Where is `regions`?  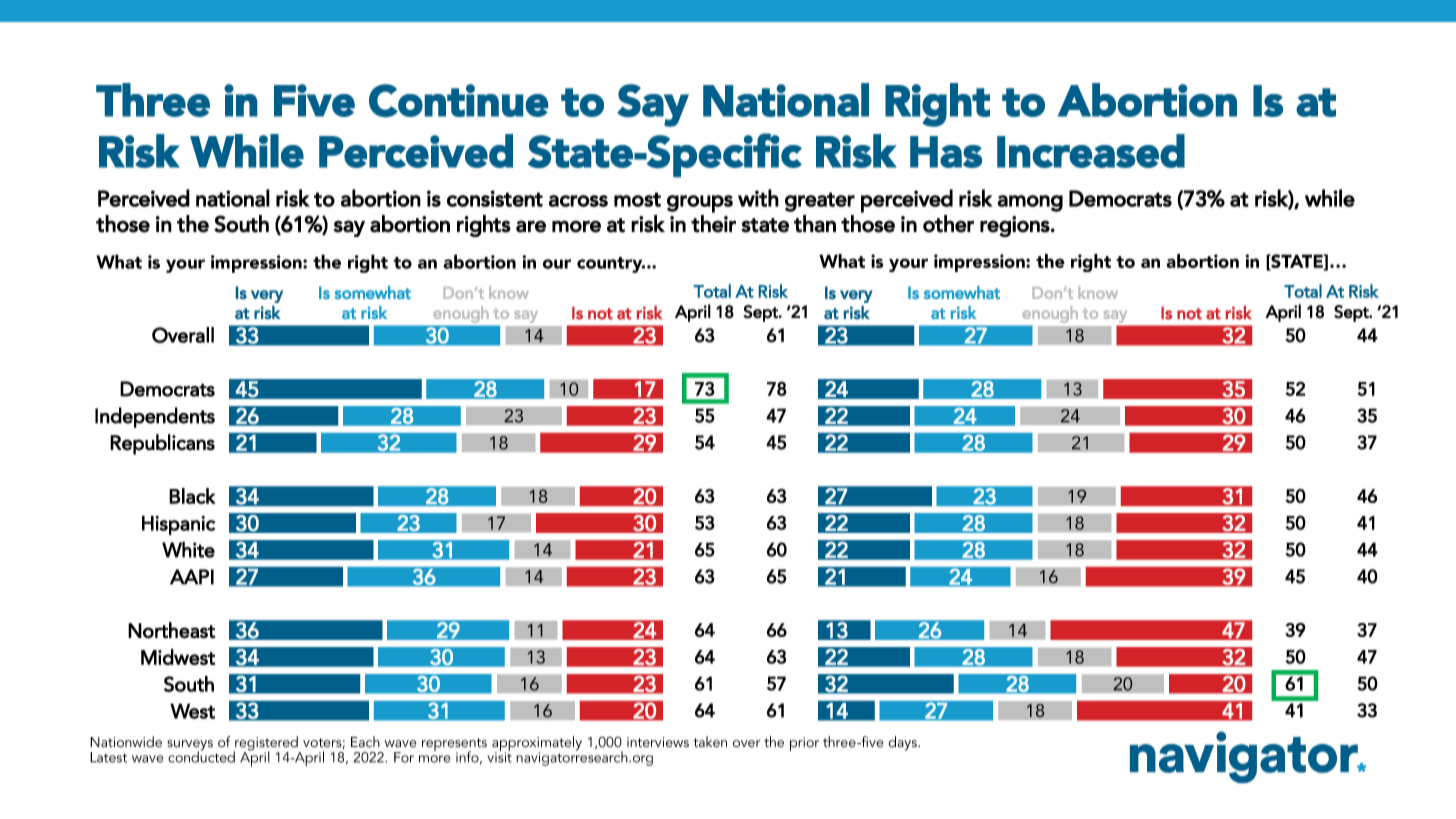 regions is located at coordinates (1015, 226).
